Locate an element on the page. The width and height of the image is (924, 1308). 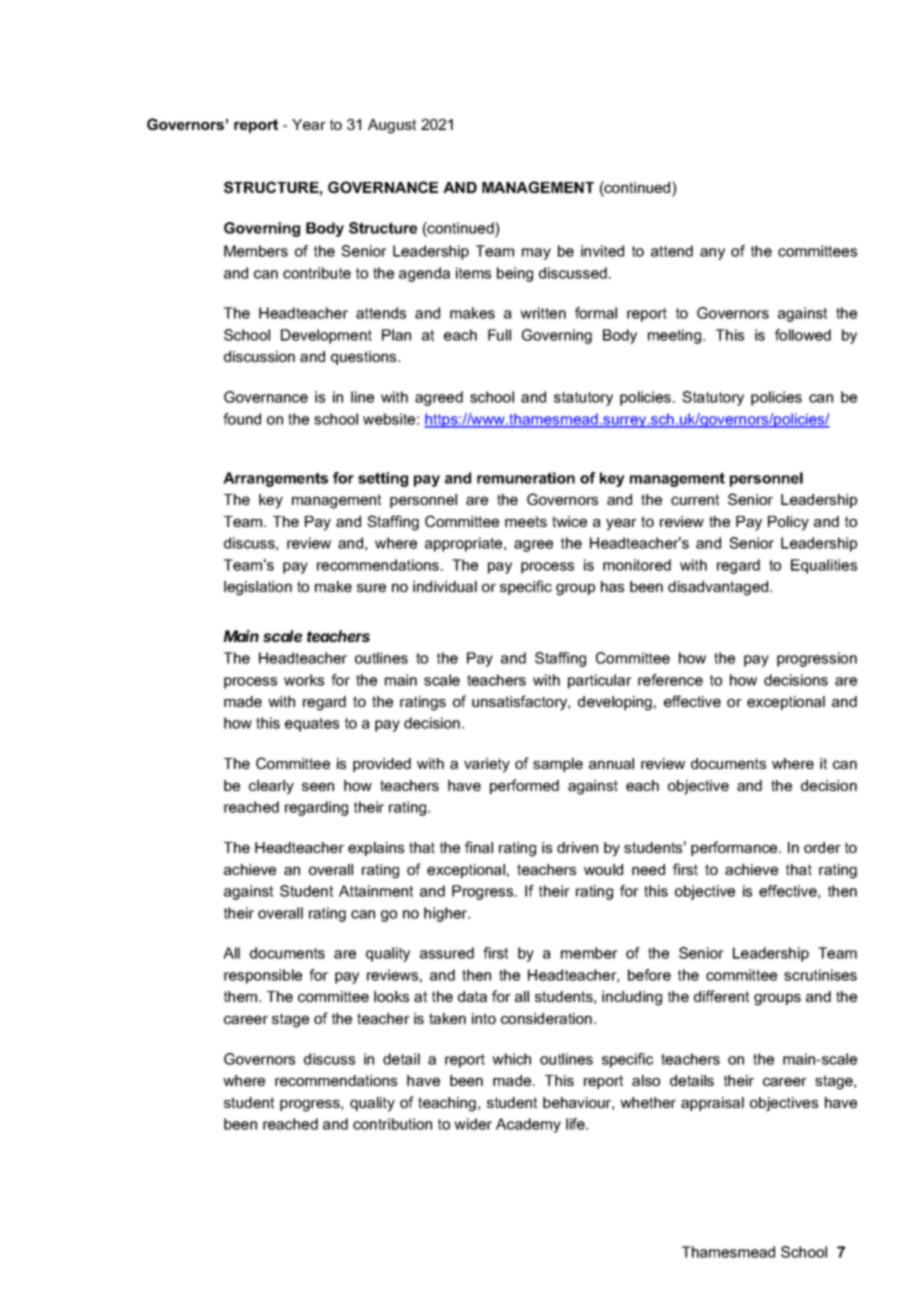
any is located at coordinates (712, 254).
